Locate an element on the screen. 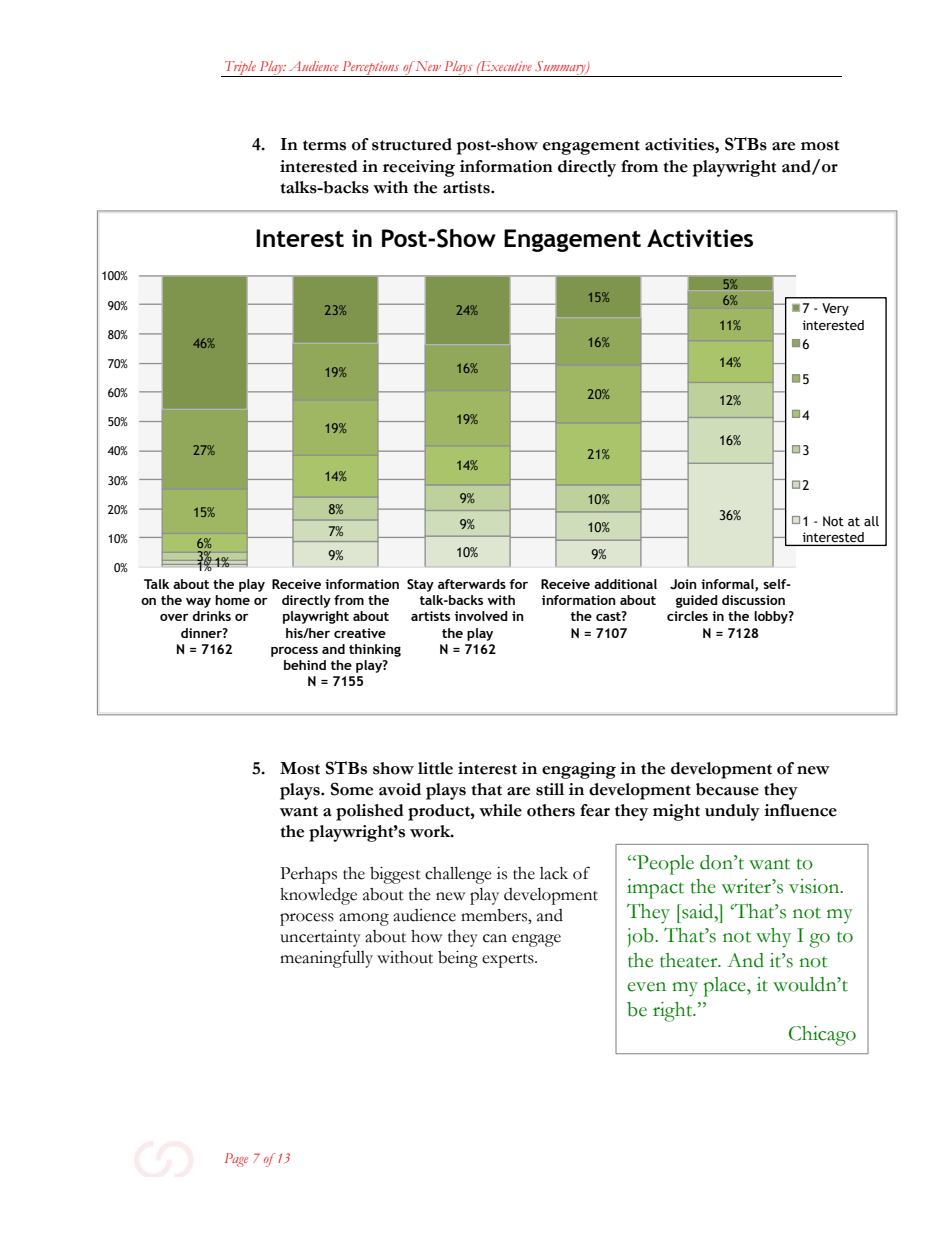 The height and width of the screenshot is (1233, 952). vision is located at coordinates (815, 886).
